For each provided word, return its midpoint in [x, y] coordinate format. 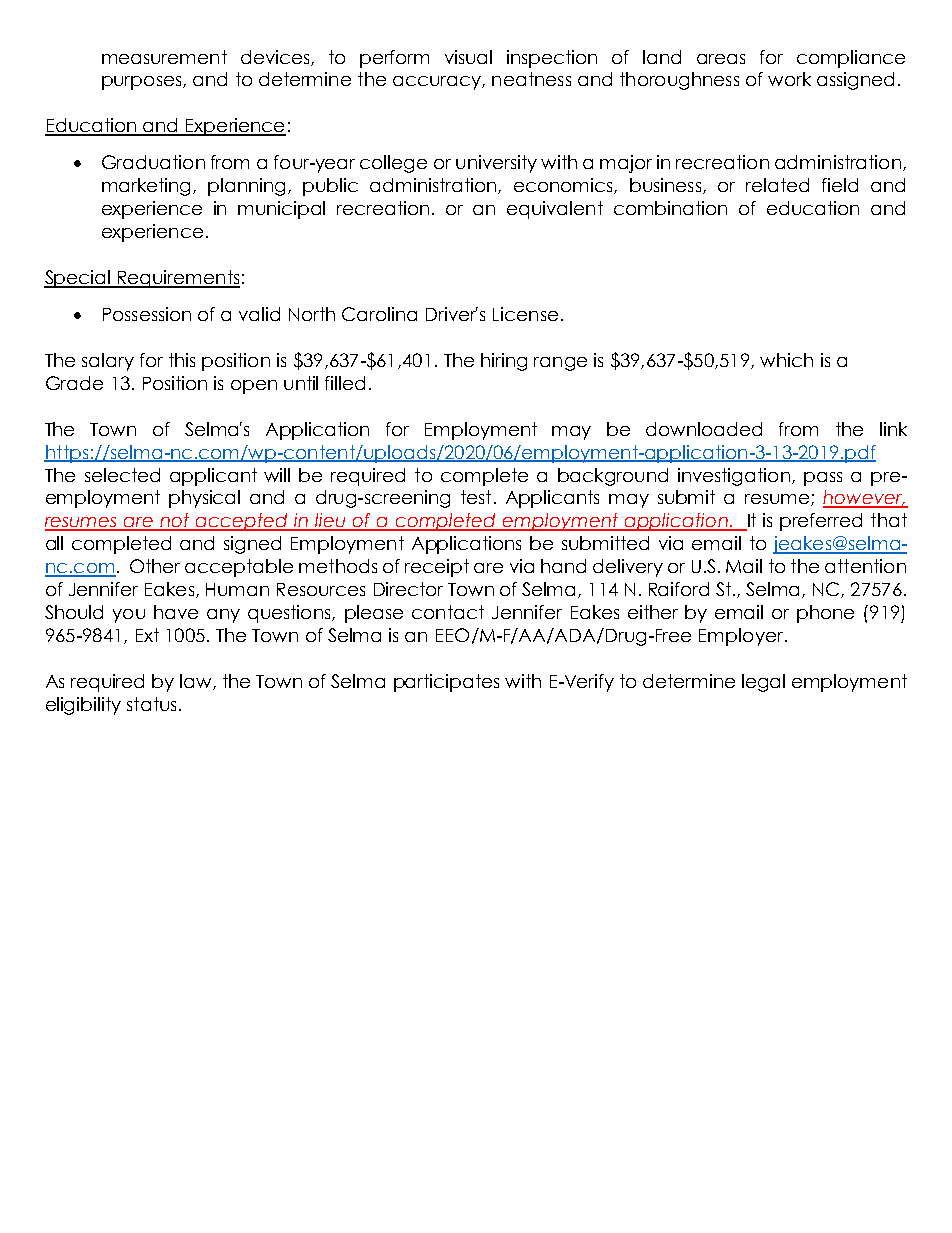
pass [823, 479]
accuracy [438, 83]
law [197, 682]
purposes [143, 83]
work [789, 79]
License [525, 314]
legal [763, 683]
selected [122, 475]
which [786, 360]
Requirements [178, 279]
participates [446, 683]
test [476, 497]
